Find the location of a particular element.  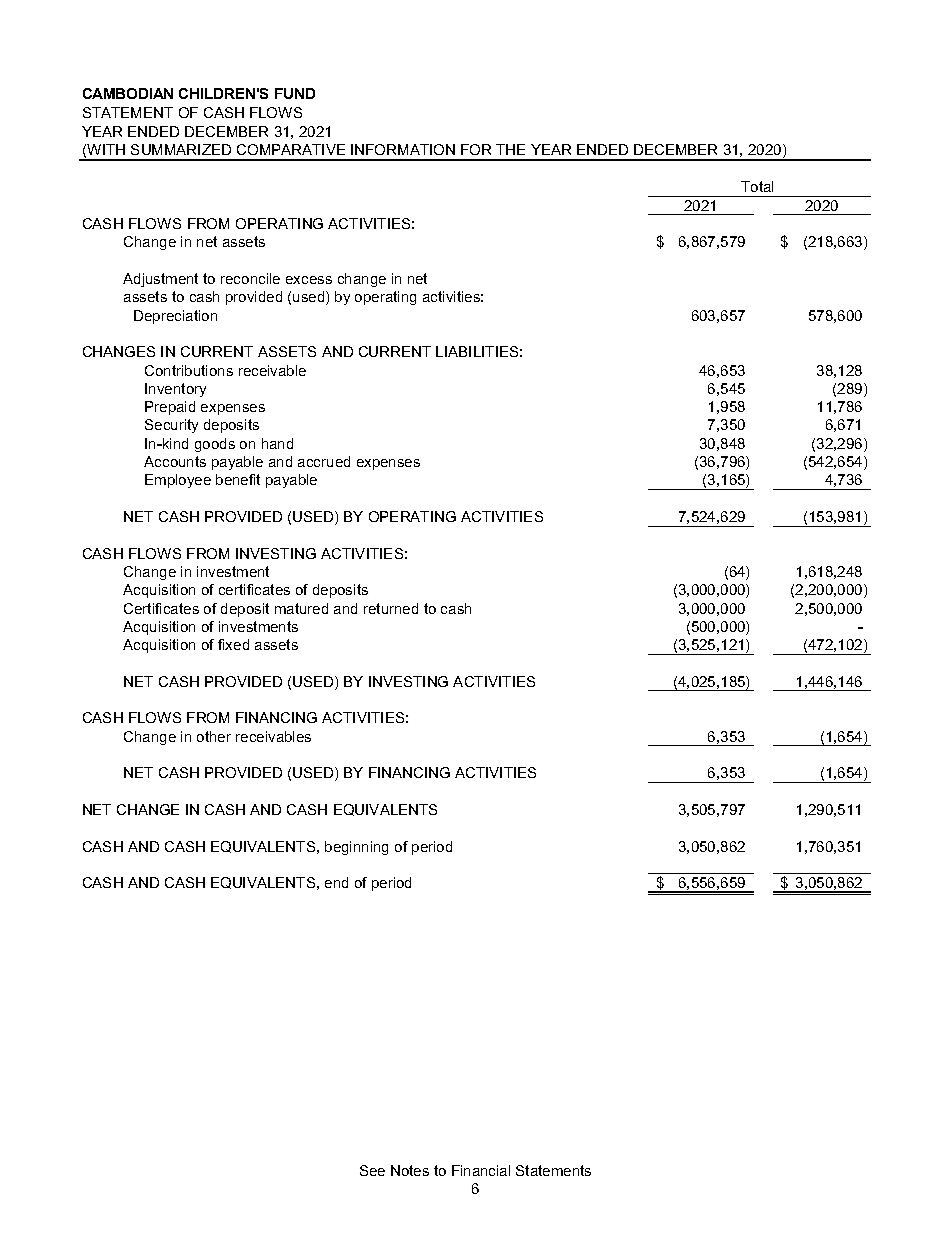

INFORMATION is located at coordinates (403, 149).
